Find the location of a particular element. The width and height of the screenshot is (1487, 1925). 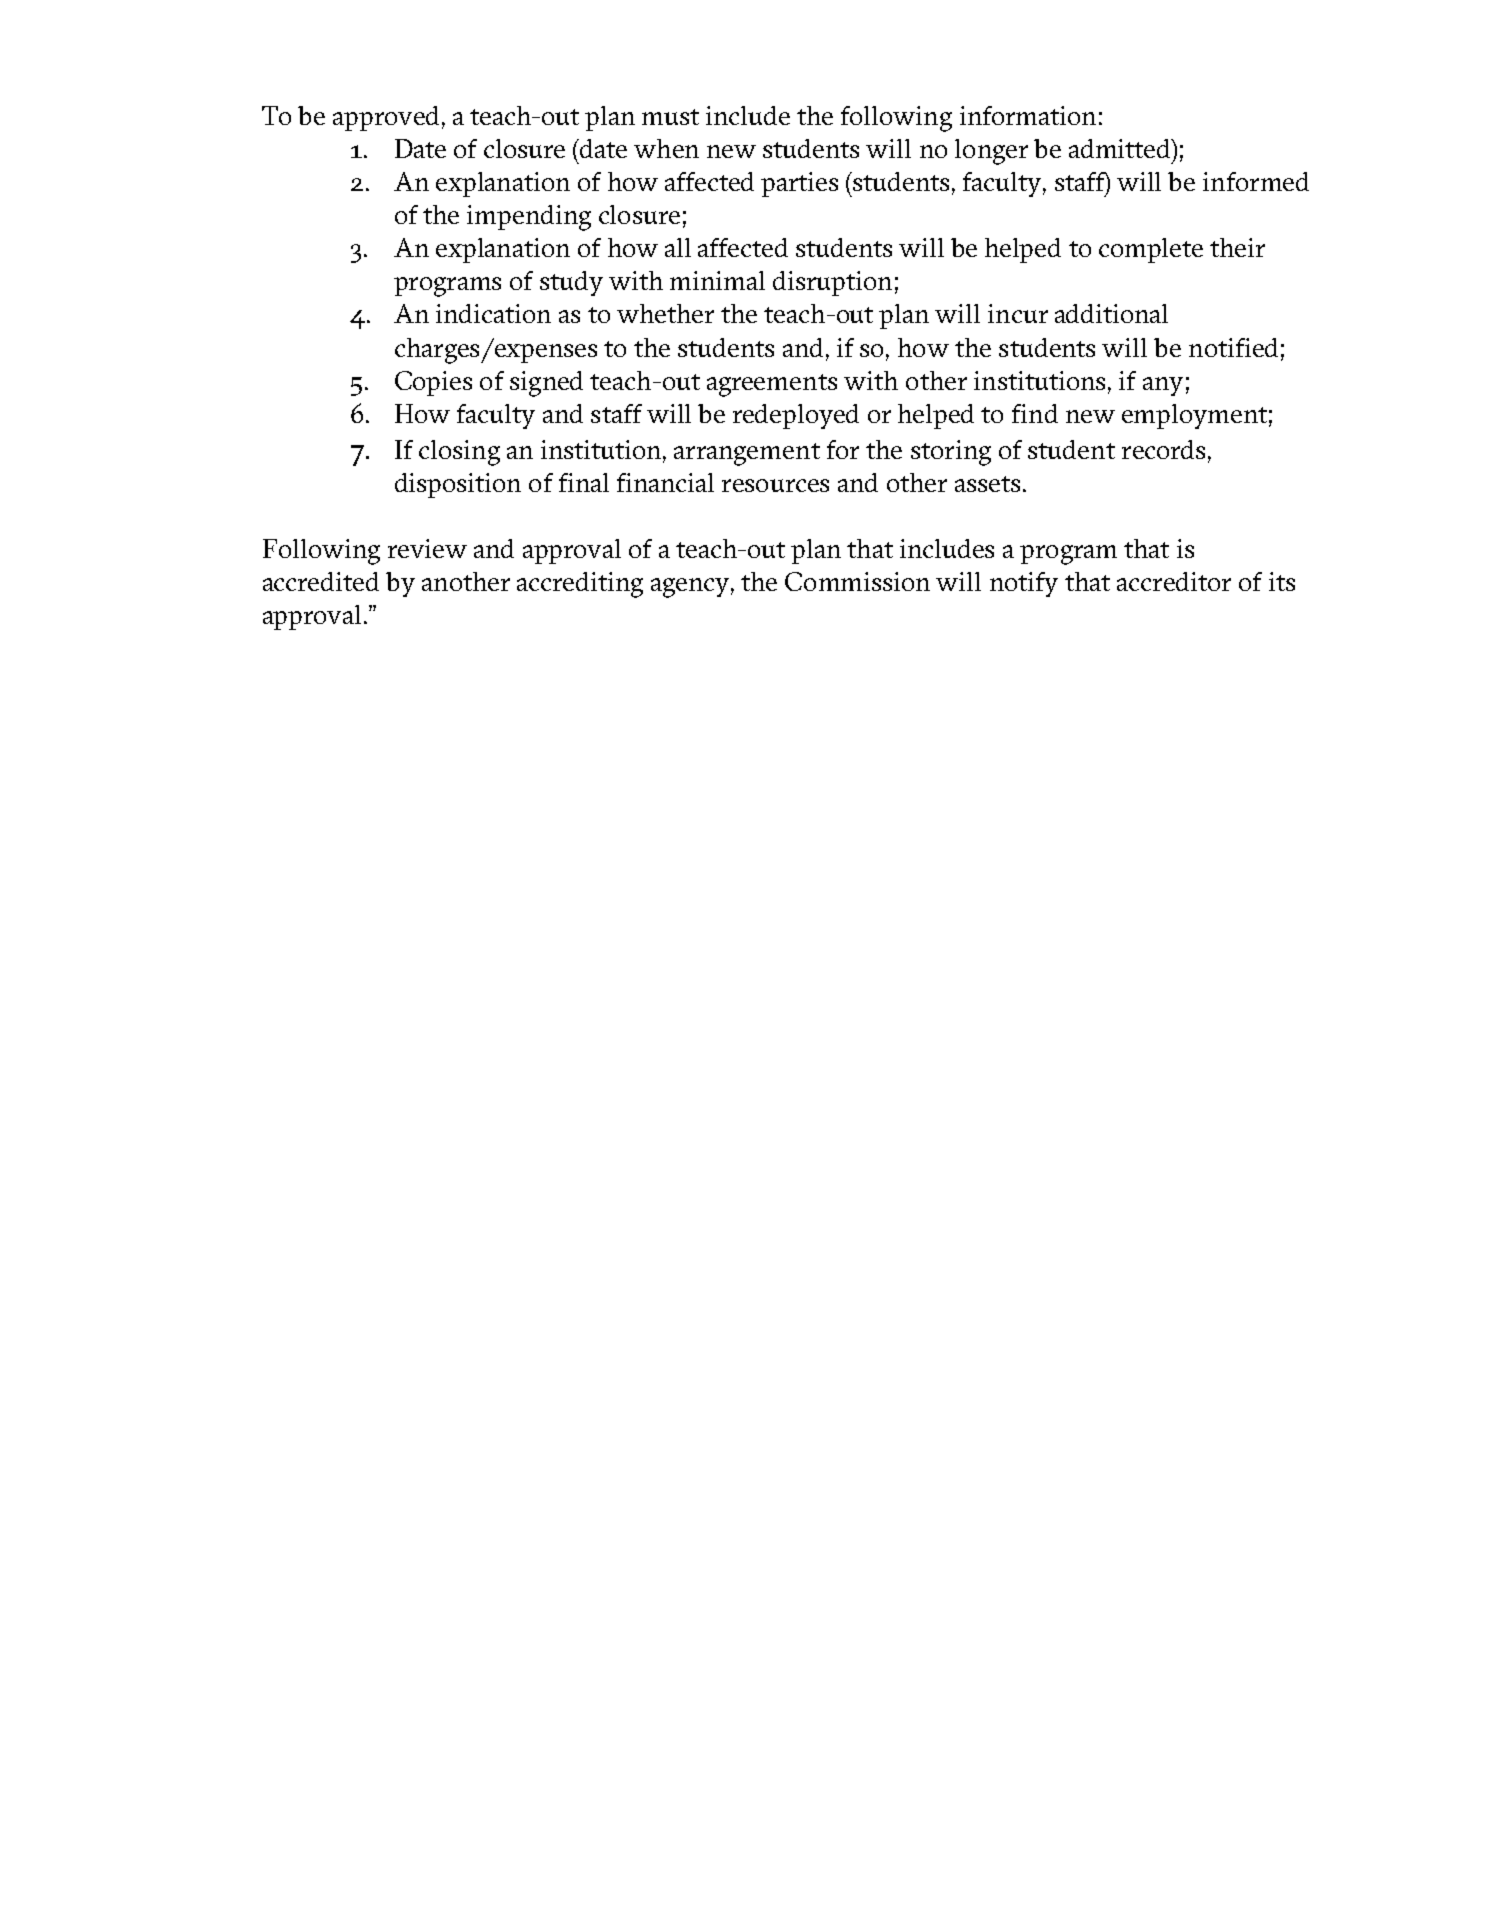

Commission is located at coordinates (857, 581).
